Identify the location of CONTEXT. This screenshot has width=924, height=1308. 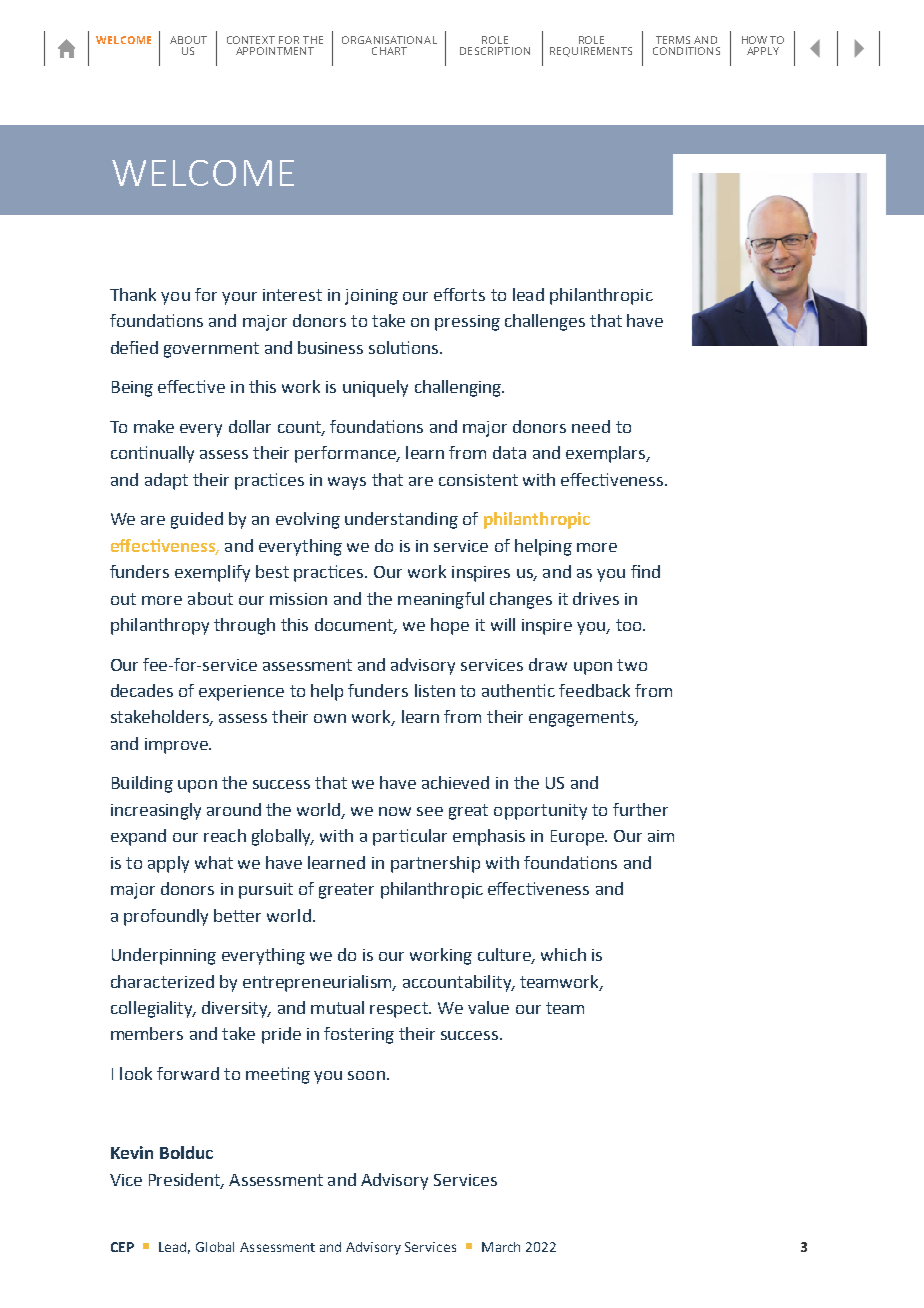
(251, 40).
